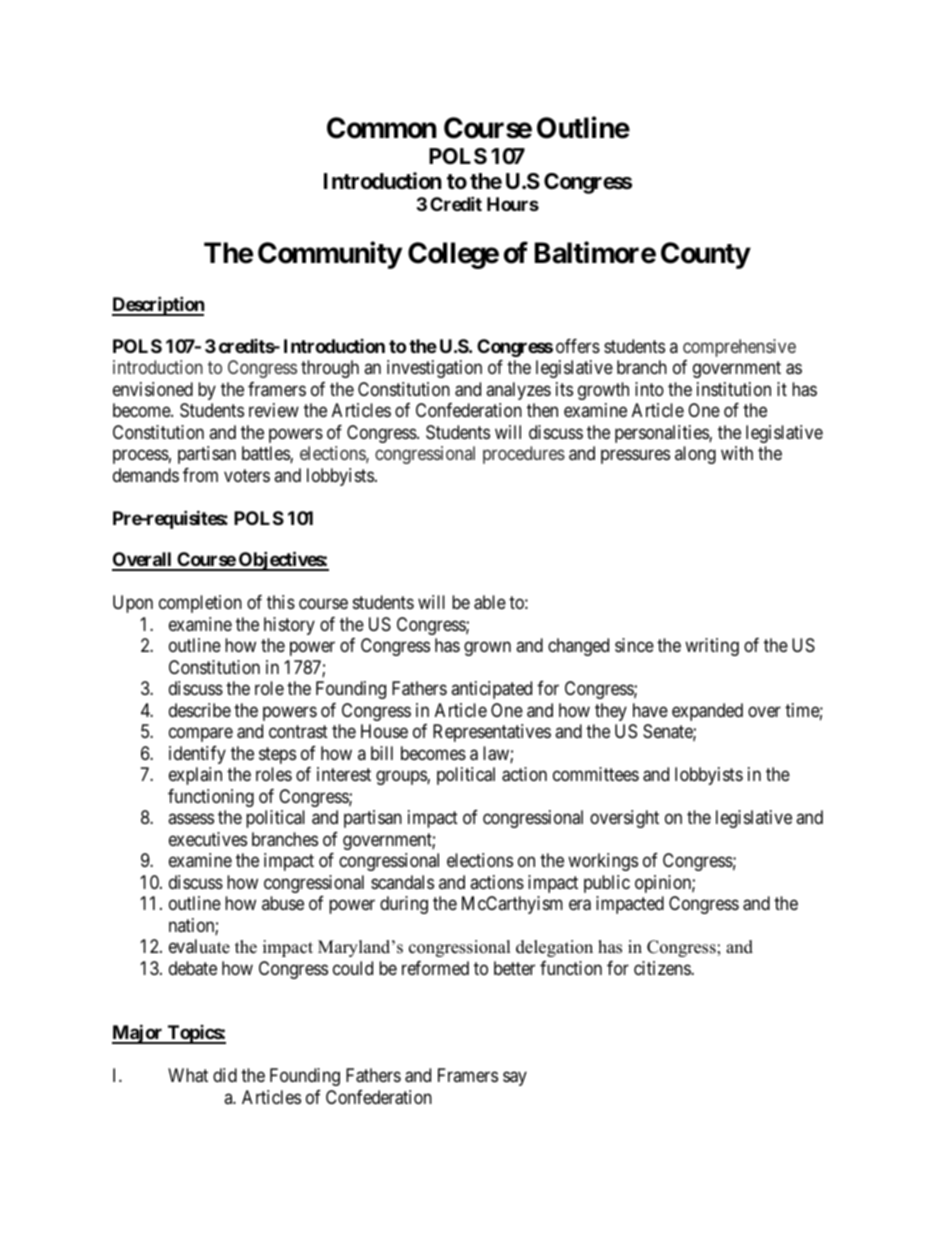 This image has width=952, height=1233. Describe the element at coordinates (635, 457) in the image. I see `pressures` at that location.
